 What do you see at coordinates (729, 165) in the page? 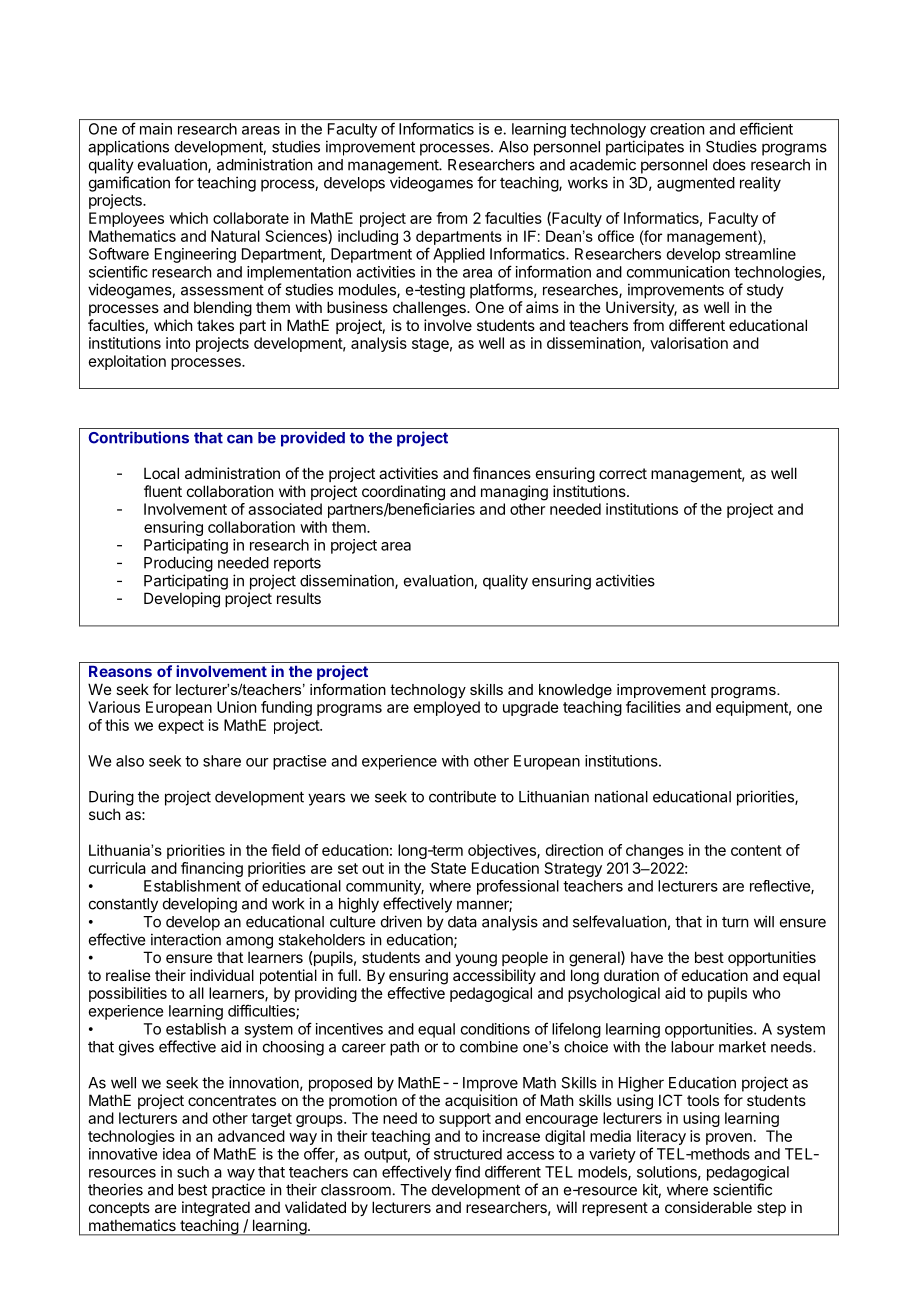
I see `does` at bounding box center [729, 165].
